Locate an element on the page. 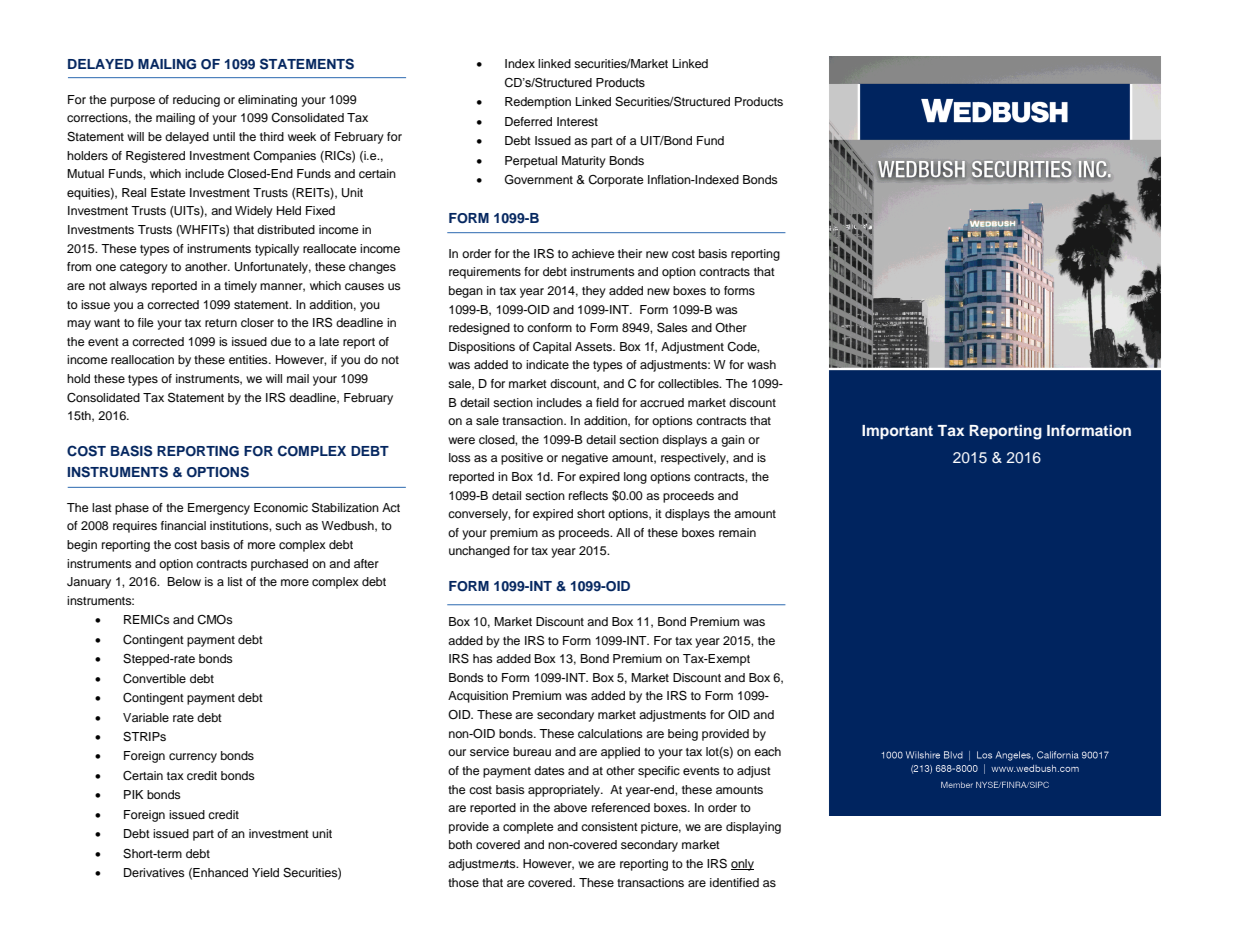 Image resolution: width=1233 pixels, height=952 pixels. entities is located at coordinates (249, 359).
